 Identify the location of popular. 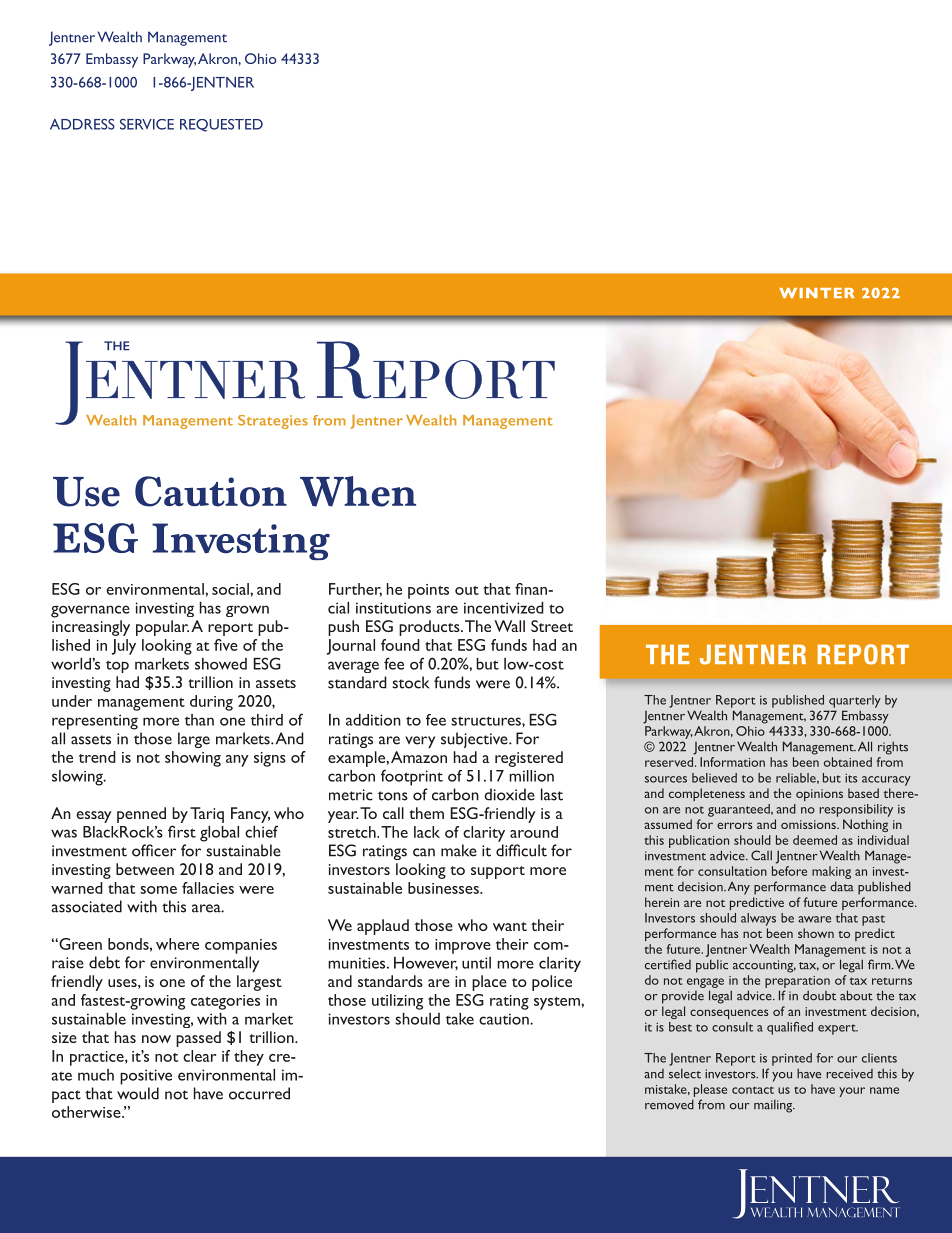
(162, 628).
